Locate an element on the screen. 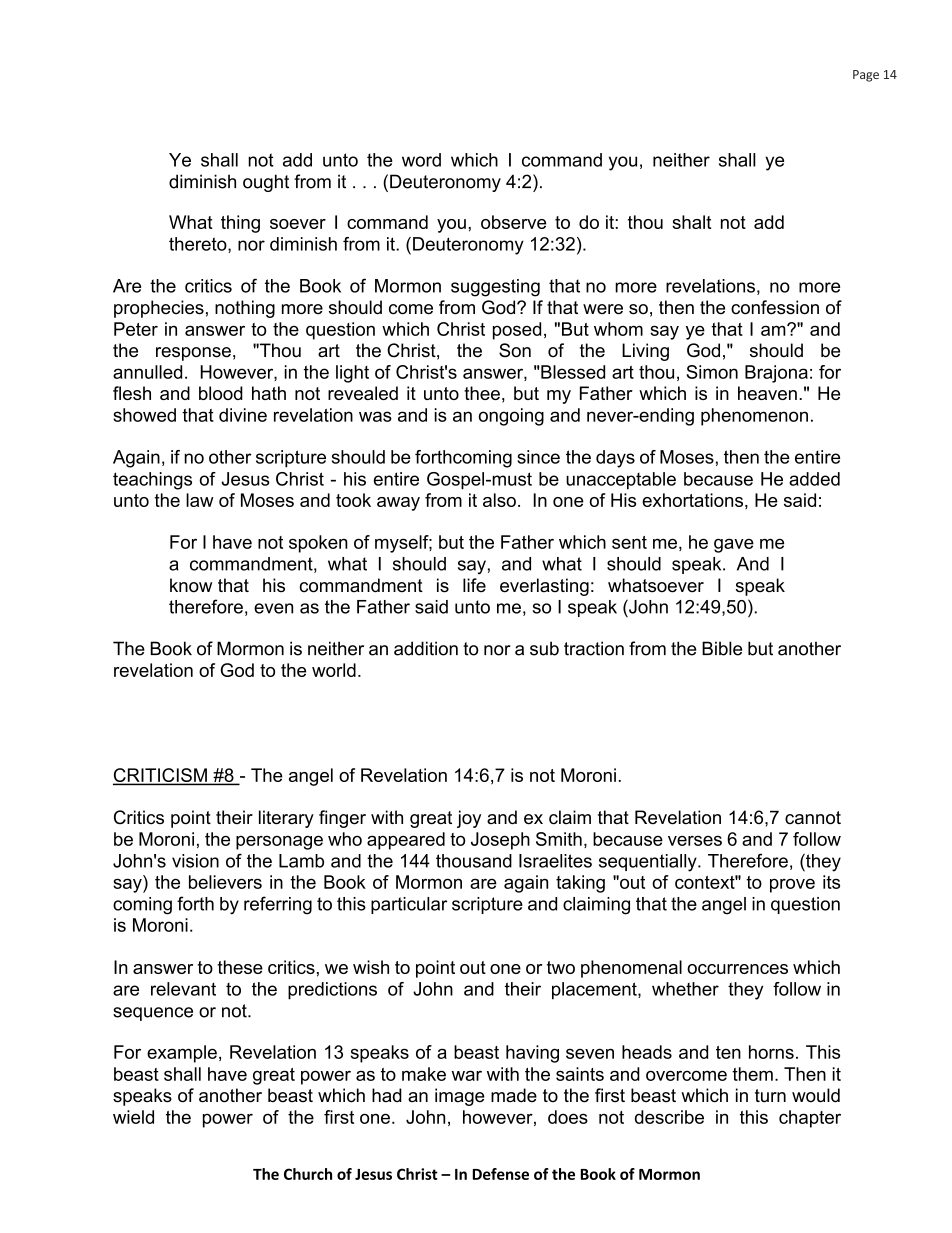  Page is located at coordinates (866, 76).
